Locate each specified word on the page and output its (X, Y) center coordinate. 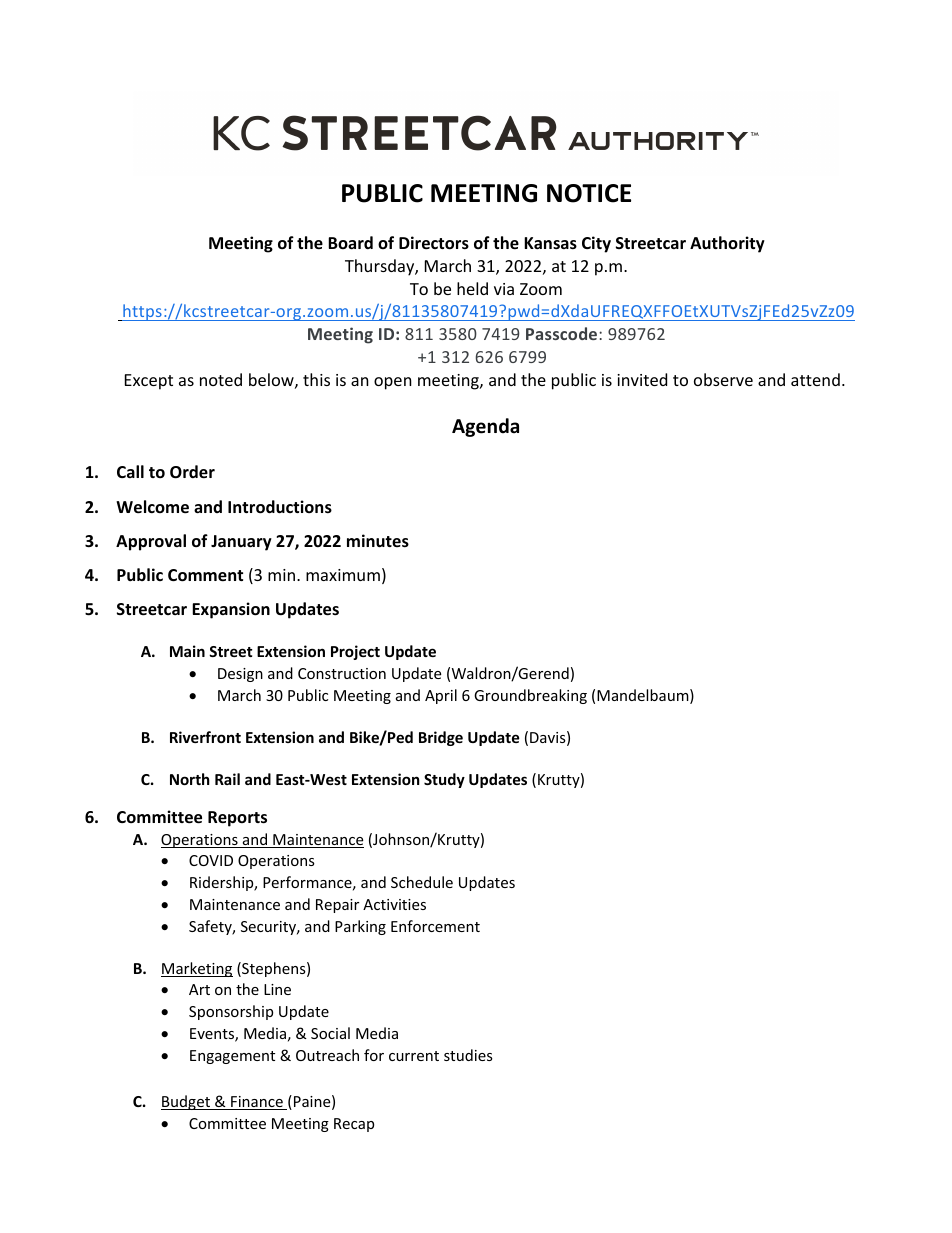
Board (350, 242)
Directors (434, 243)
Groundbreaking (530, 696)
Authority (727, 244)
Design (240, 675)
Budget (186, 1102)
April (441, 696)
